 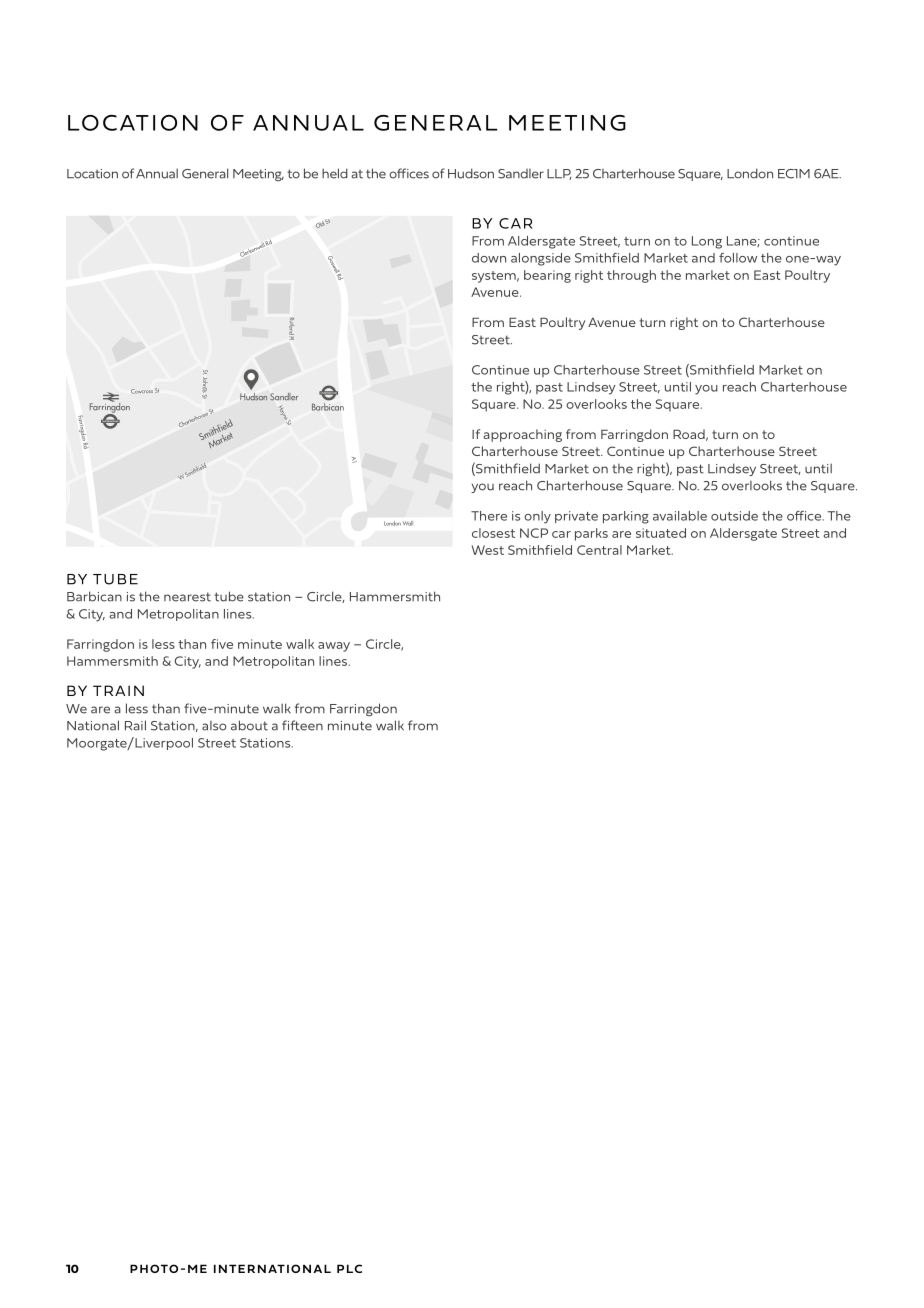 What do you see at coordinates (187, 597) in the screenshot?
I see `nearest` at bounding box center [187, 597].
